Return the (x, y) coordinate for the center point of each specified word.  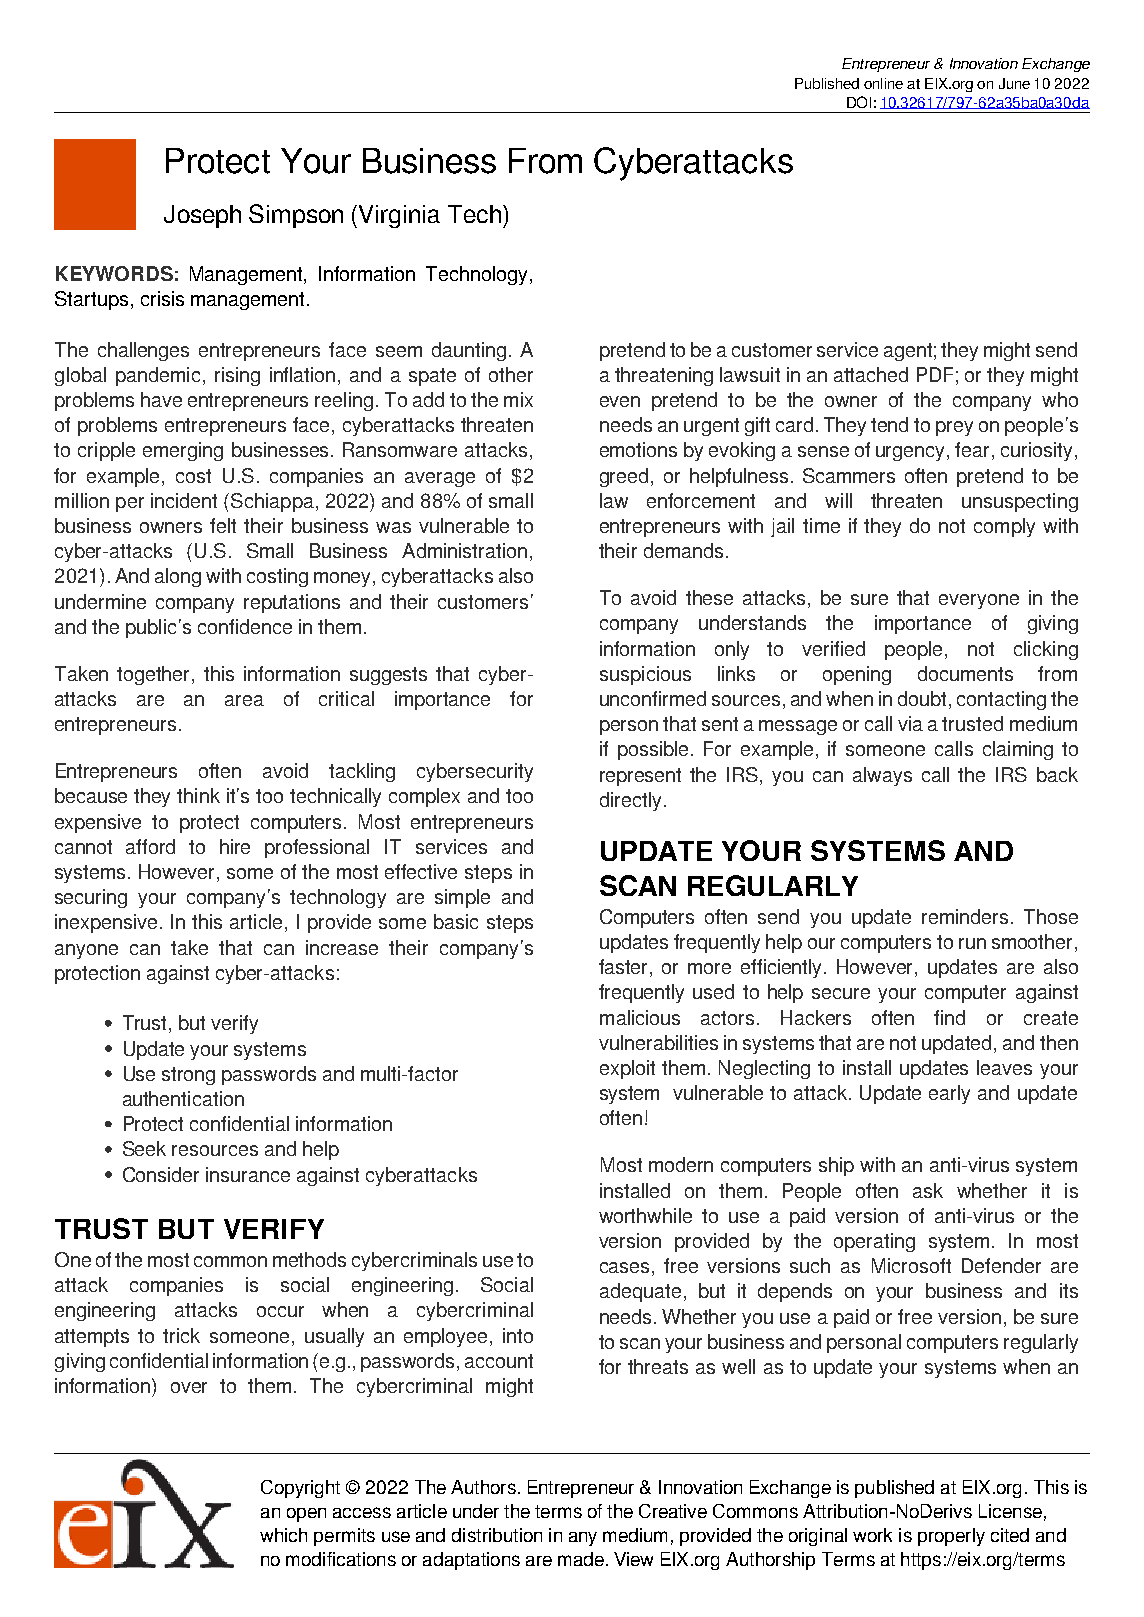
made (581, 1559)
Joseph (202, 216)
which (283, 1535)
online (883, 83)
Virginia (399, 216)
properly (951, 1537)
